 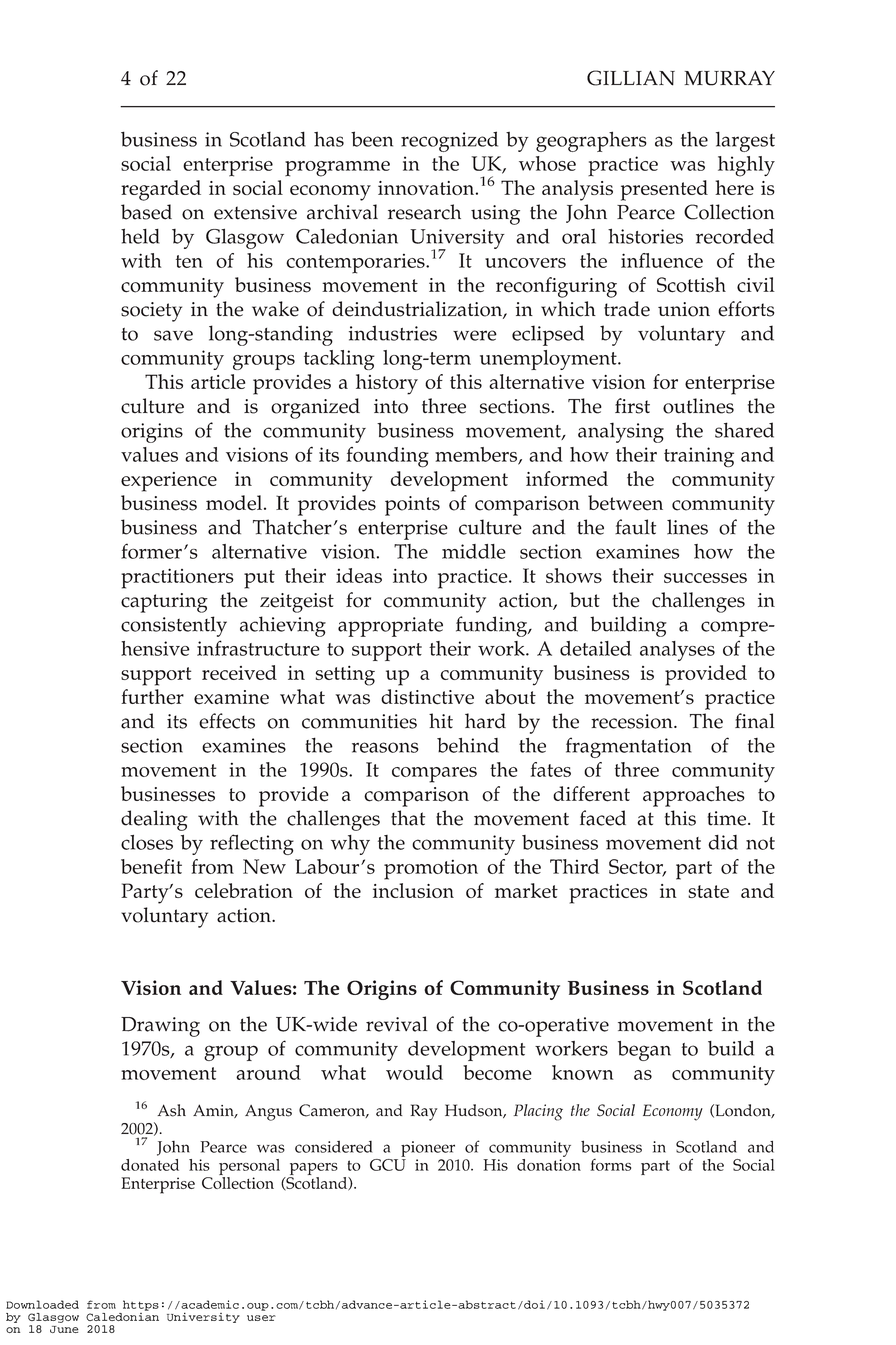 What do you see at coordinates (397, 1024) in the document?
I see `revival` at bounding box center [397, 1024].
